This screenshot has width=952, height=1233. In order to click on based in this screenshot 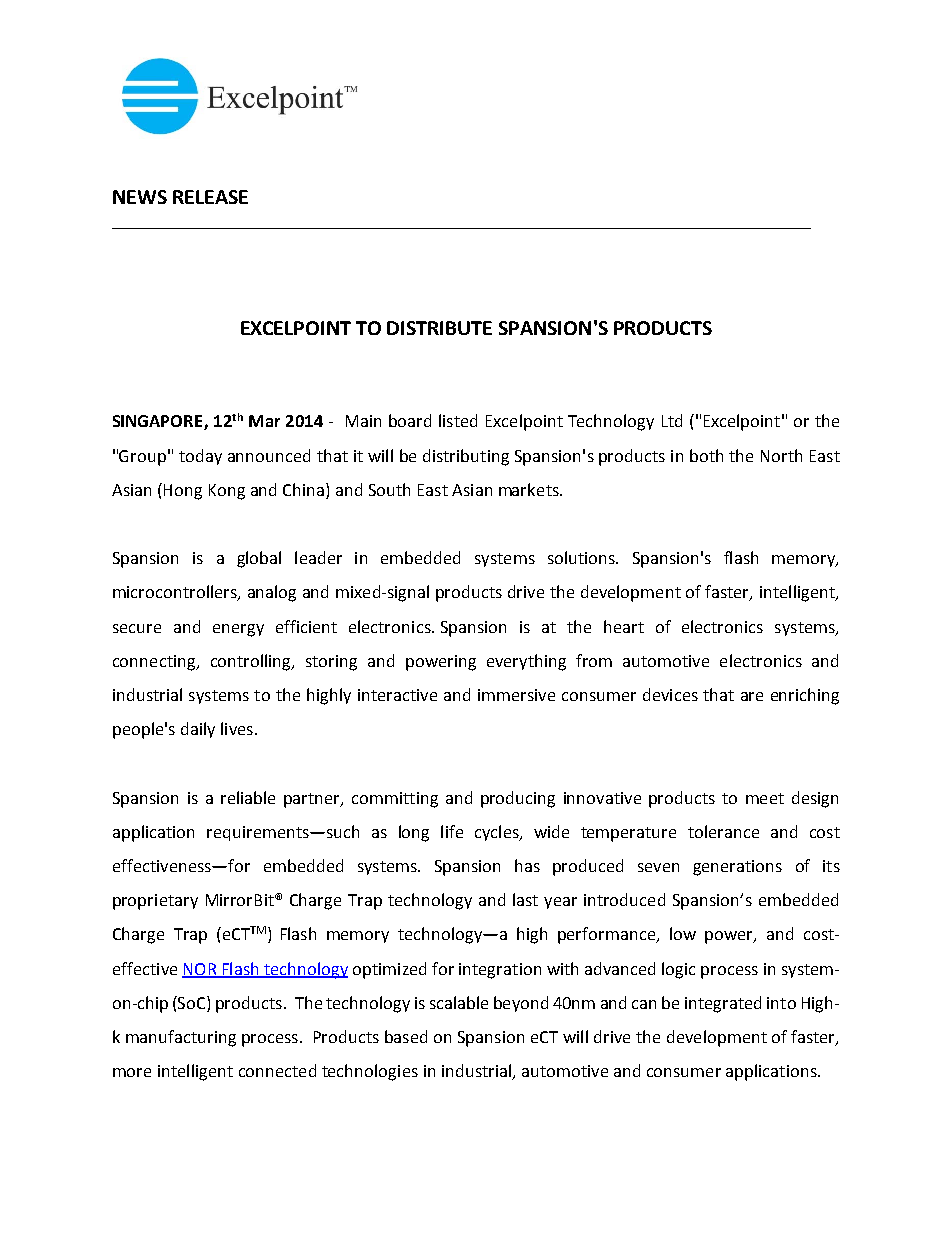, I will do `click(406, 1036)`.
